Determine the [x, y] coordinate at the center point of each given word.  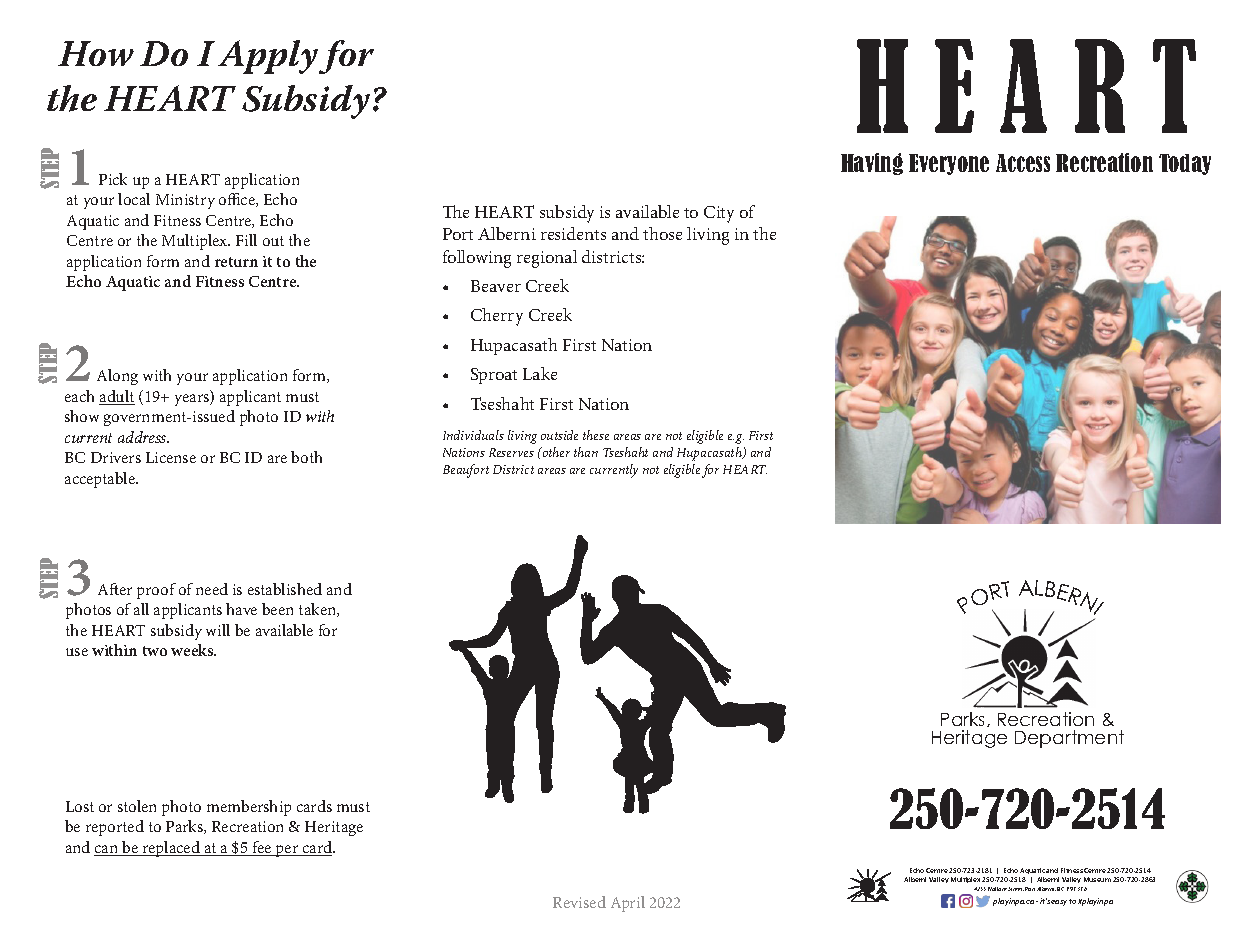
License [171, 457]
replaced [172, 849]
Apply [268, 57]
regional [547, 259]
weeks [193, 650]
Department [1069, 739]
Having [872, 164]
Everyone [949, 164]
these [596, 435]
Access [1023, 163]
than [586, 452]
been [277, 609]
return [236, 262]
